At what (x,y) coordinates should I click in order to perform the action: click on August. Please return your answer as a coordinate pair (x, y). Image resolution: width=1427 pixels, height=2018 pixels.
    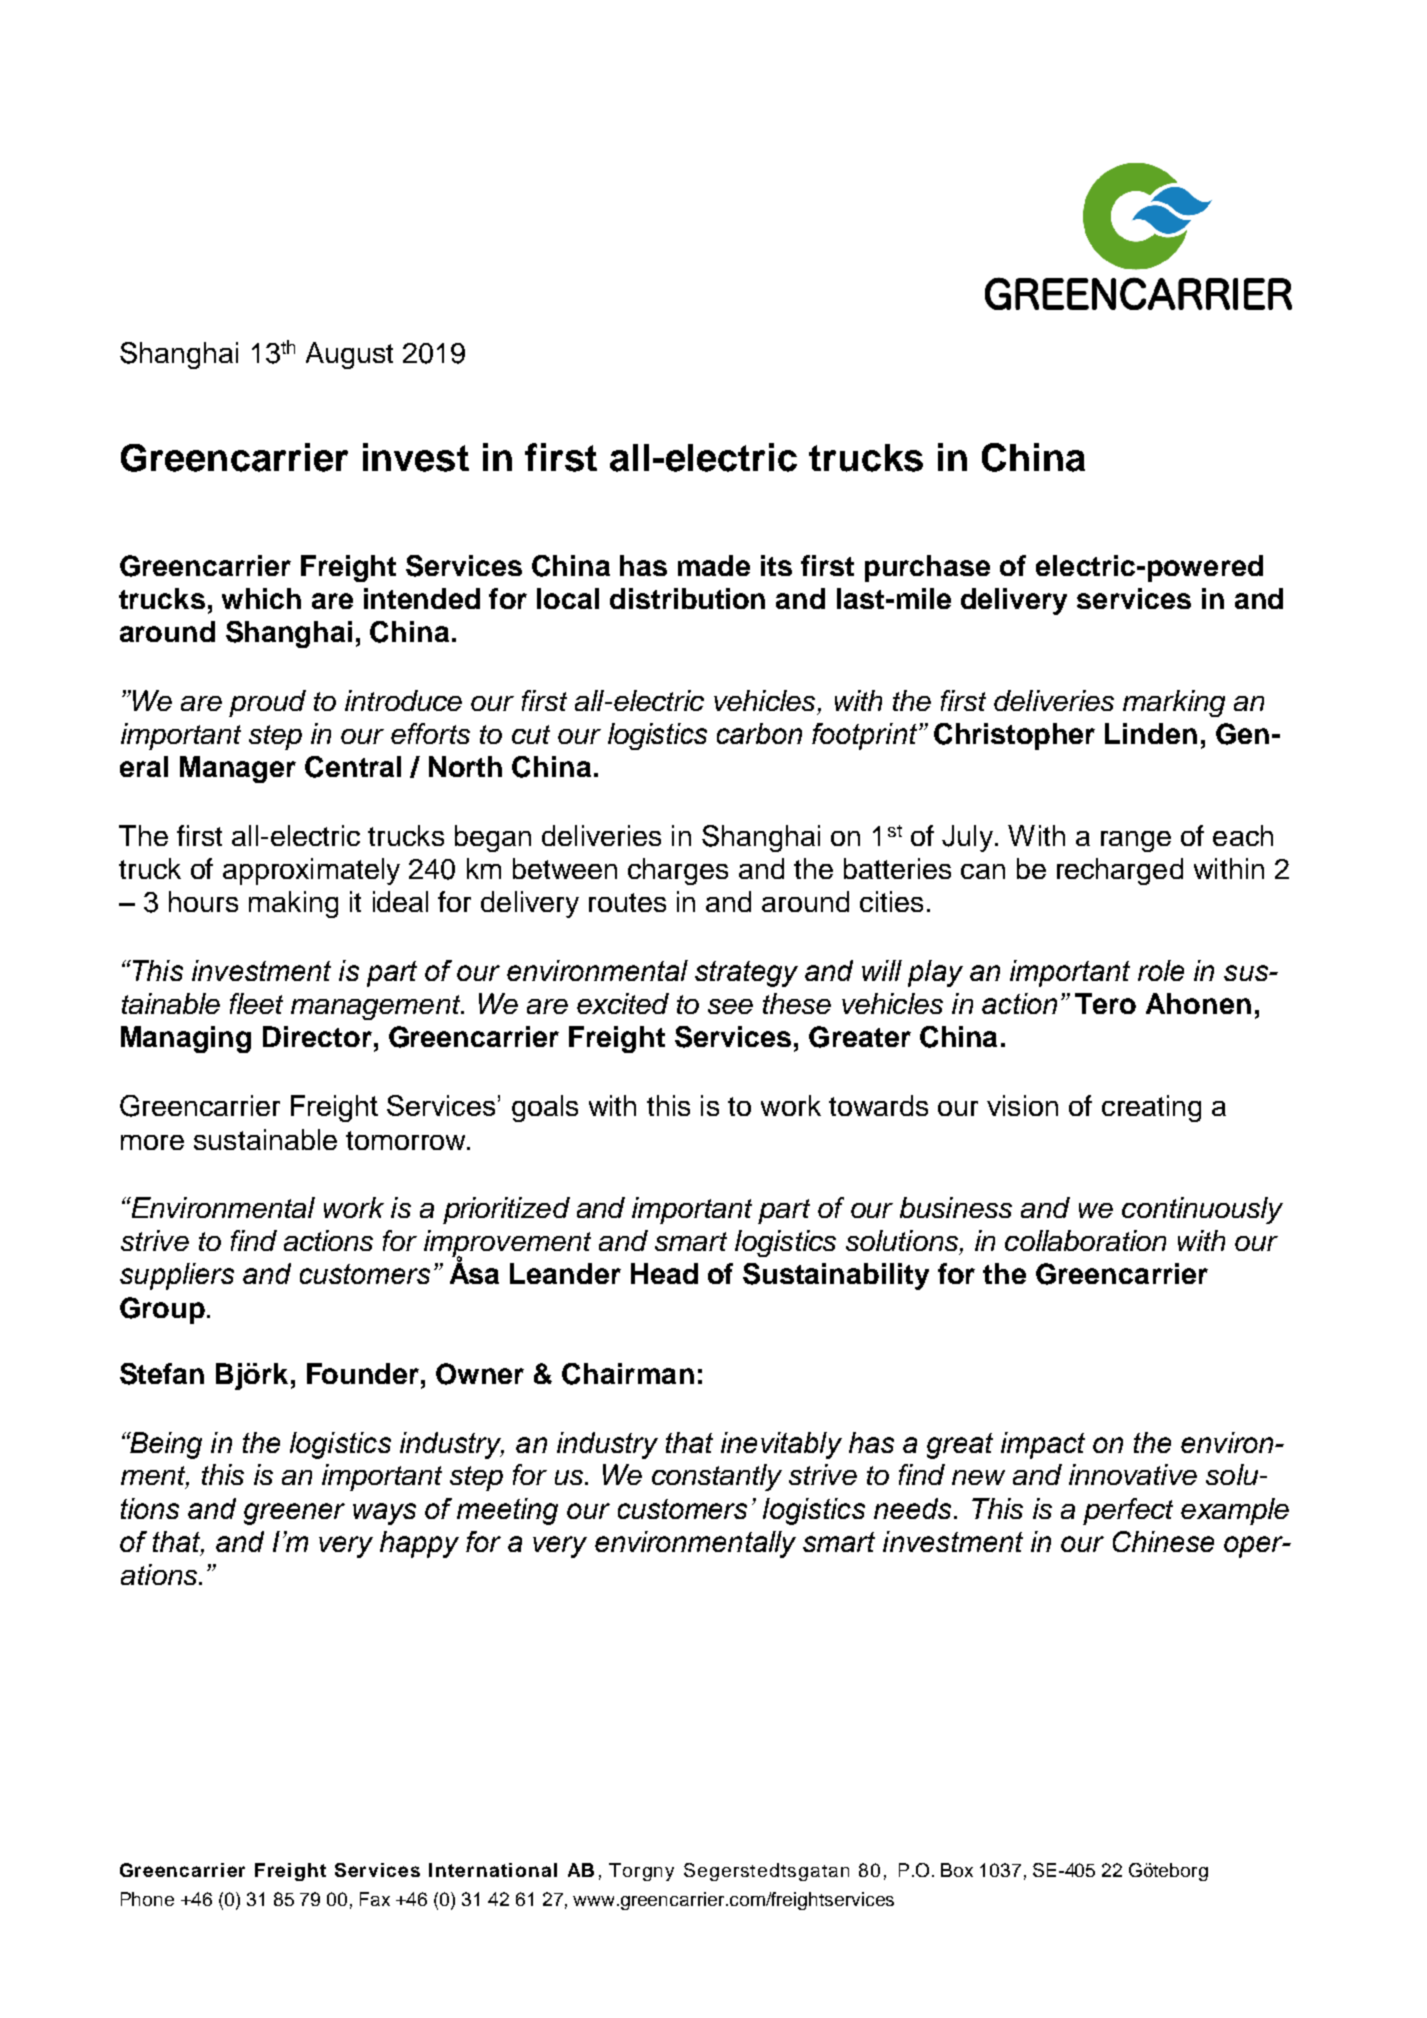
    Looking at the image, I should click on (349, 355).
